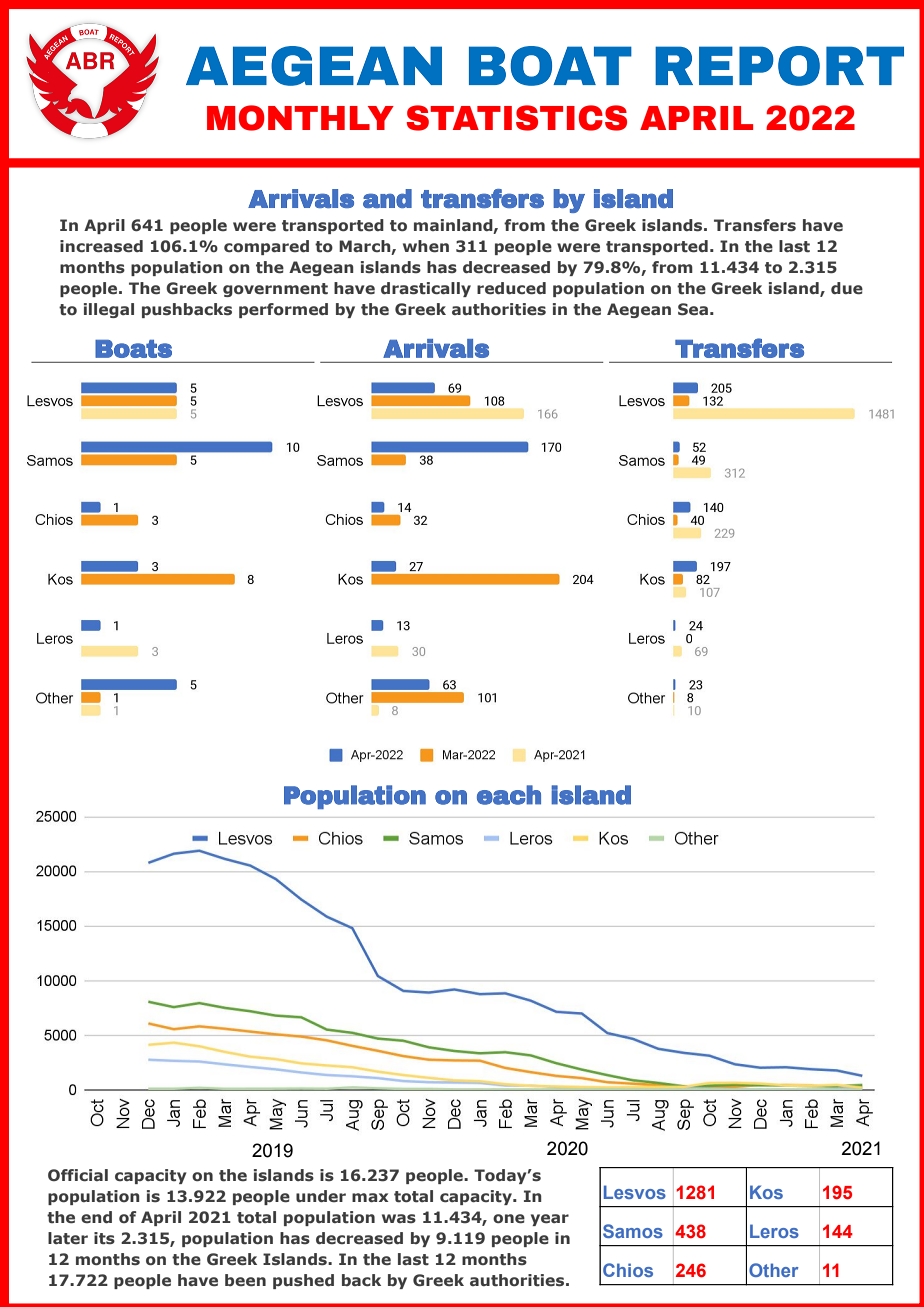 This screenshot has height=1307, width=924. Describe the element at coordinates (370, 1197) in the screenshot. I see `max` at that location.
